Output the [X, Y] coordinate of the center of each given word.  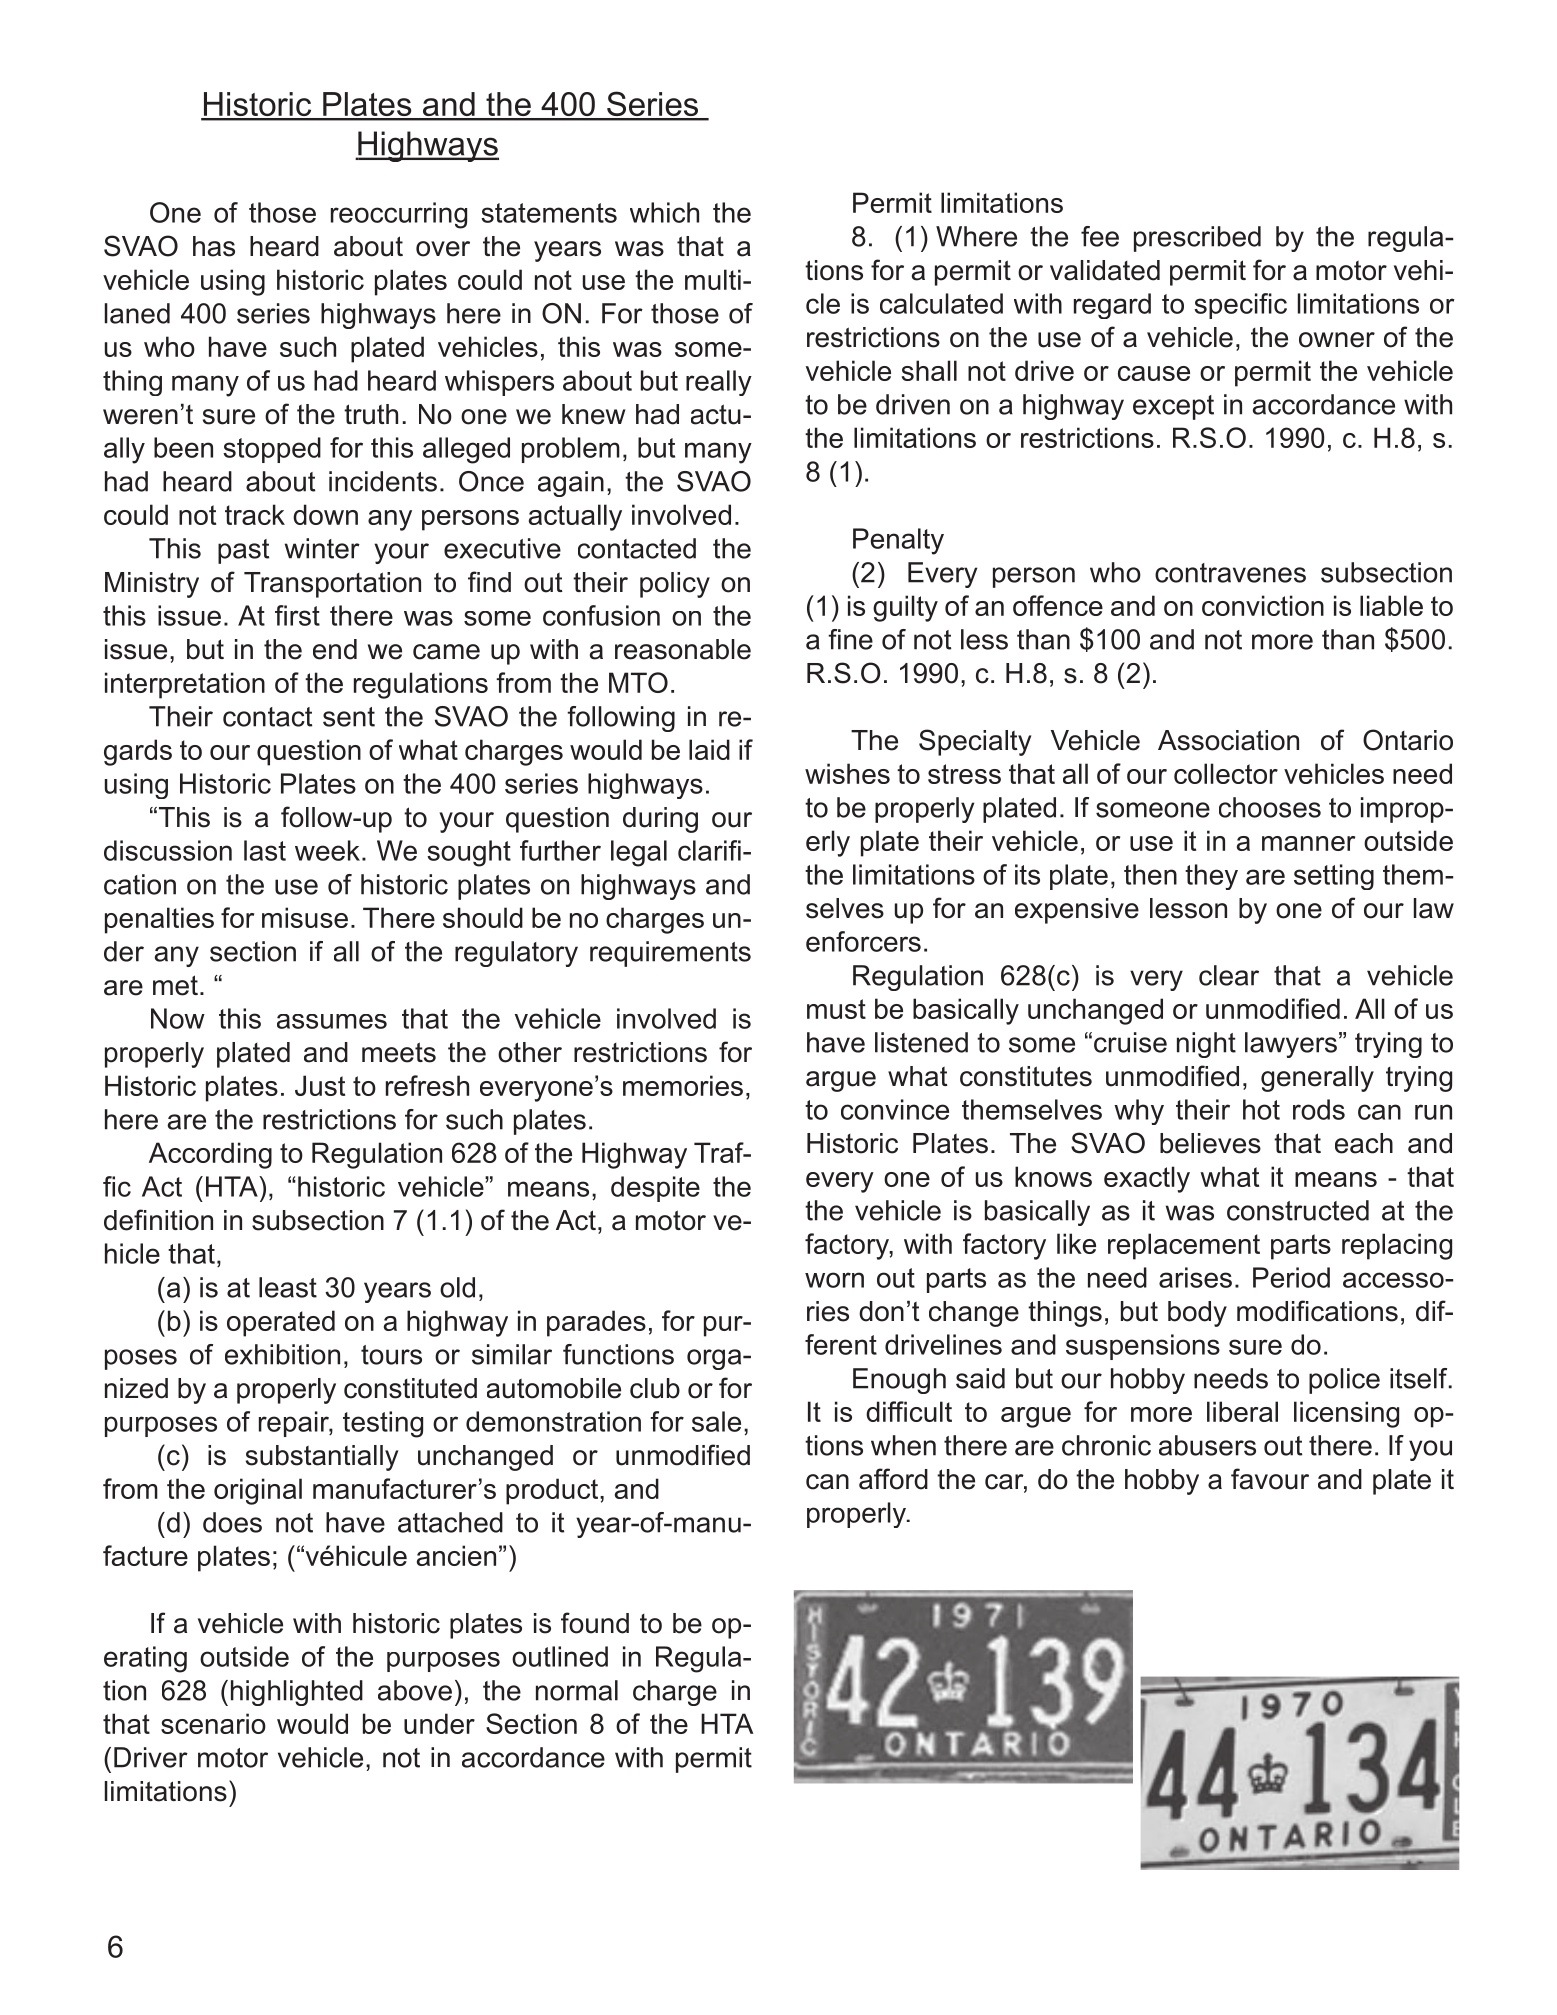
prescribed [1197, 239]
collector [1226, 773]
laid [709, 749]
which [664, 212]
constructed [1298, 1210]
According [210, 1155]
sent [349, 717]
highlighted [297, 1693]
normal [577, 1690]
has [214, 246]
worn [834, 1280]
